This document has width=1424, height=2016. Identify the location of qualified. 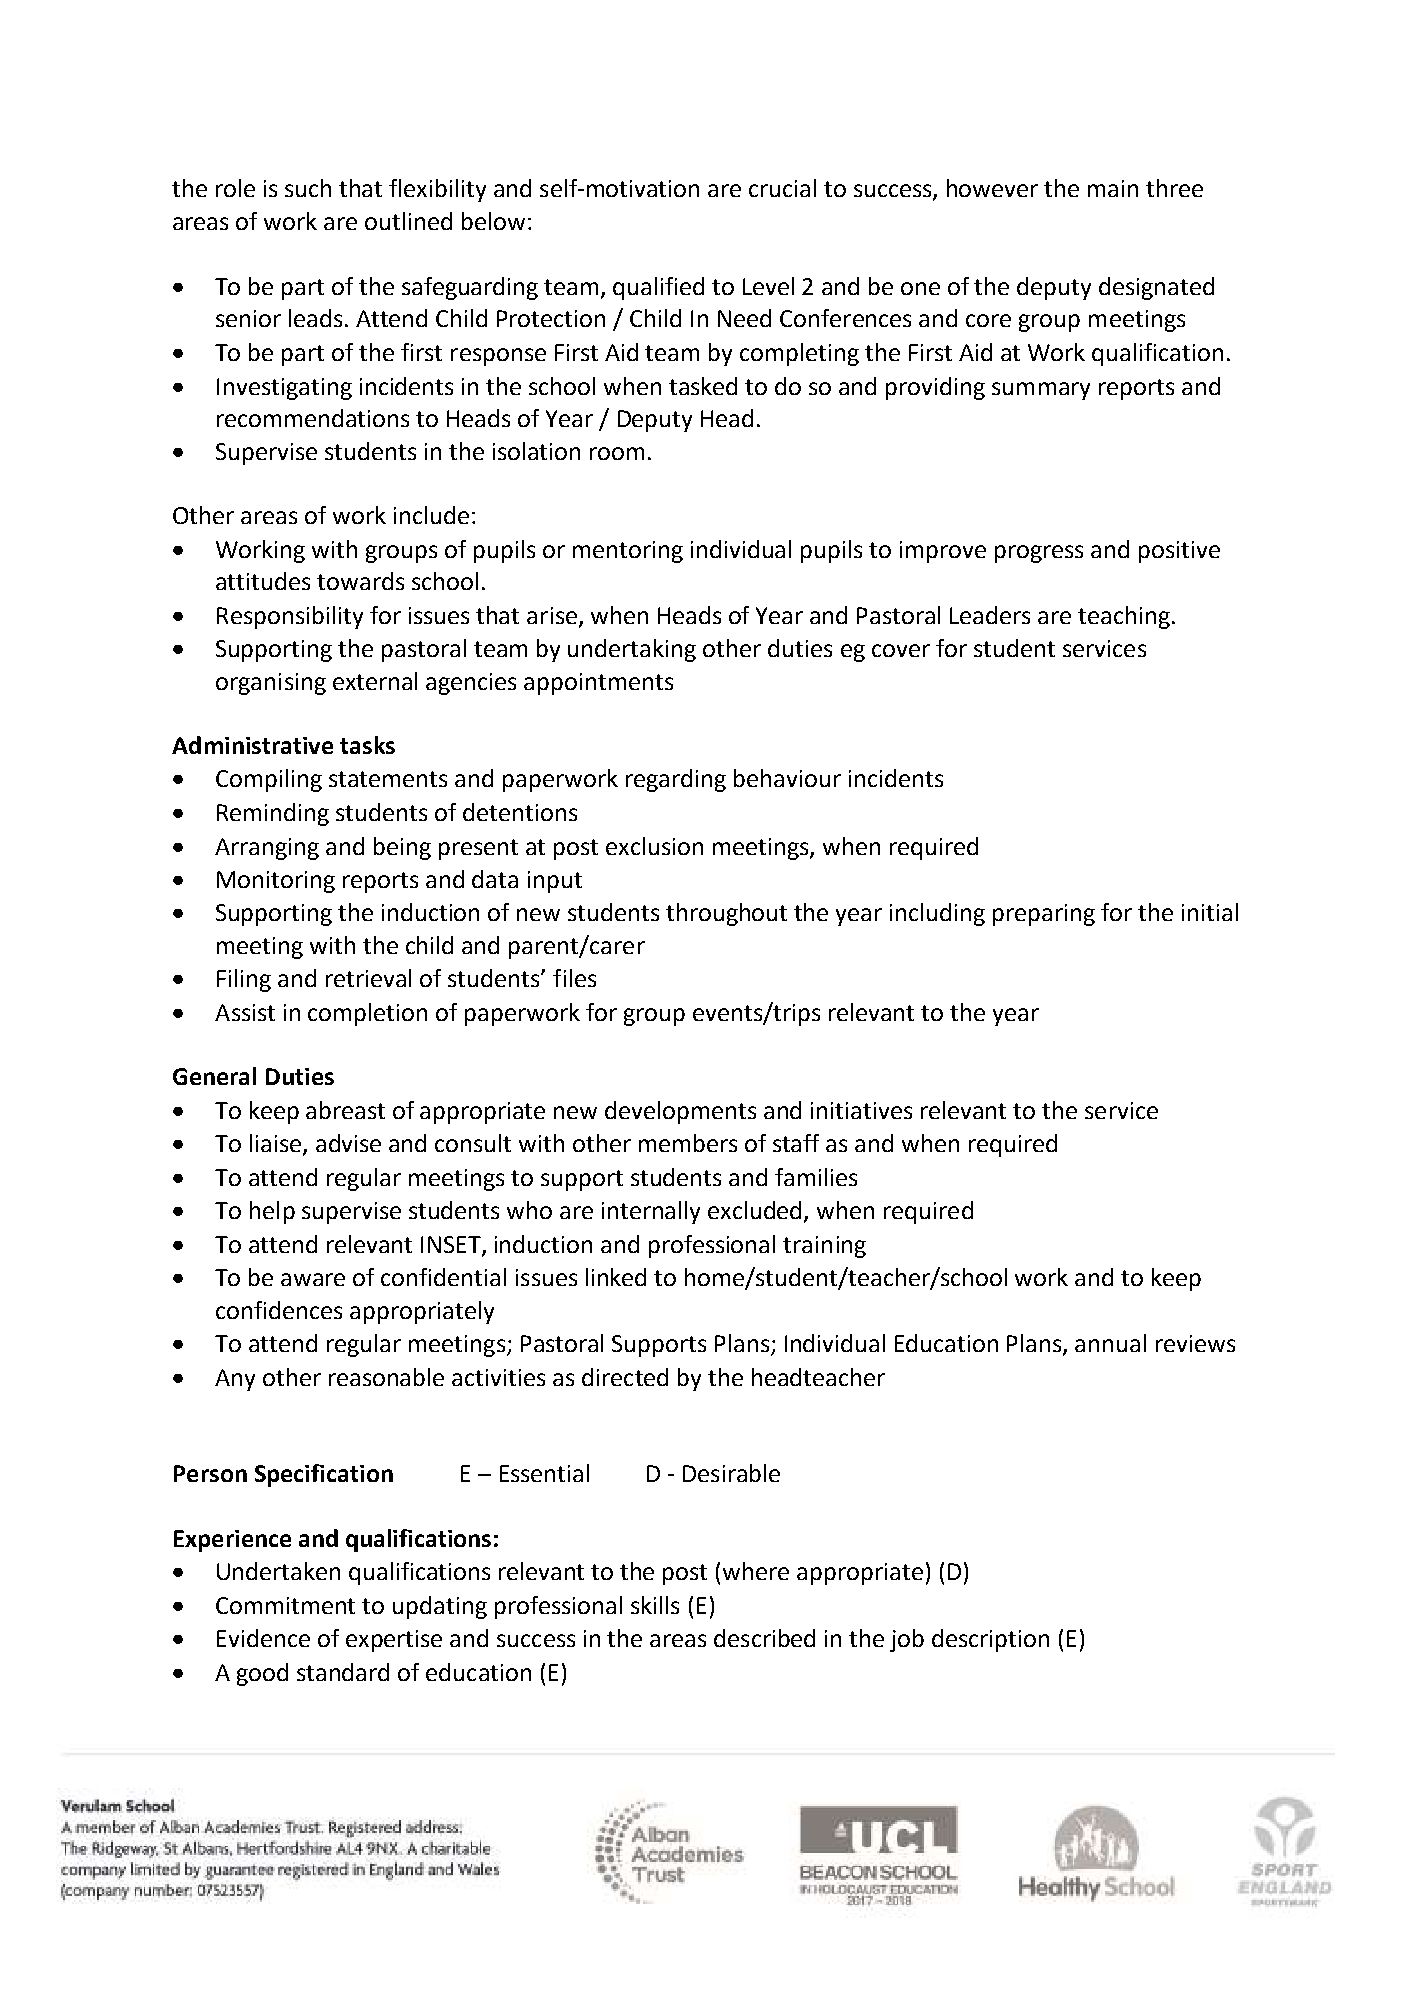
(658, 288).
